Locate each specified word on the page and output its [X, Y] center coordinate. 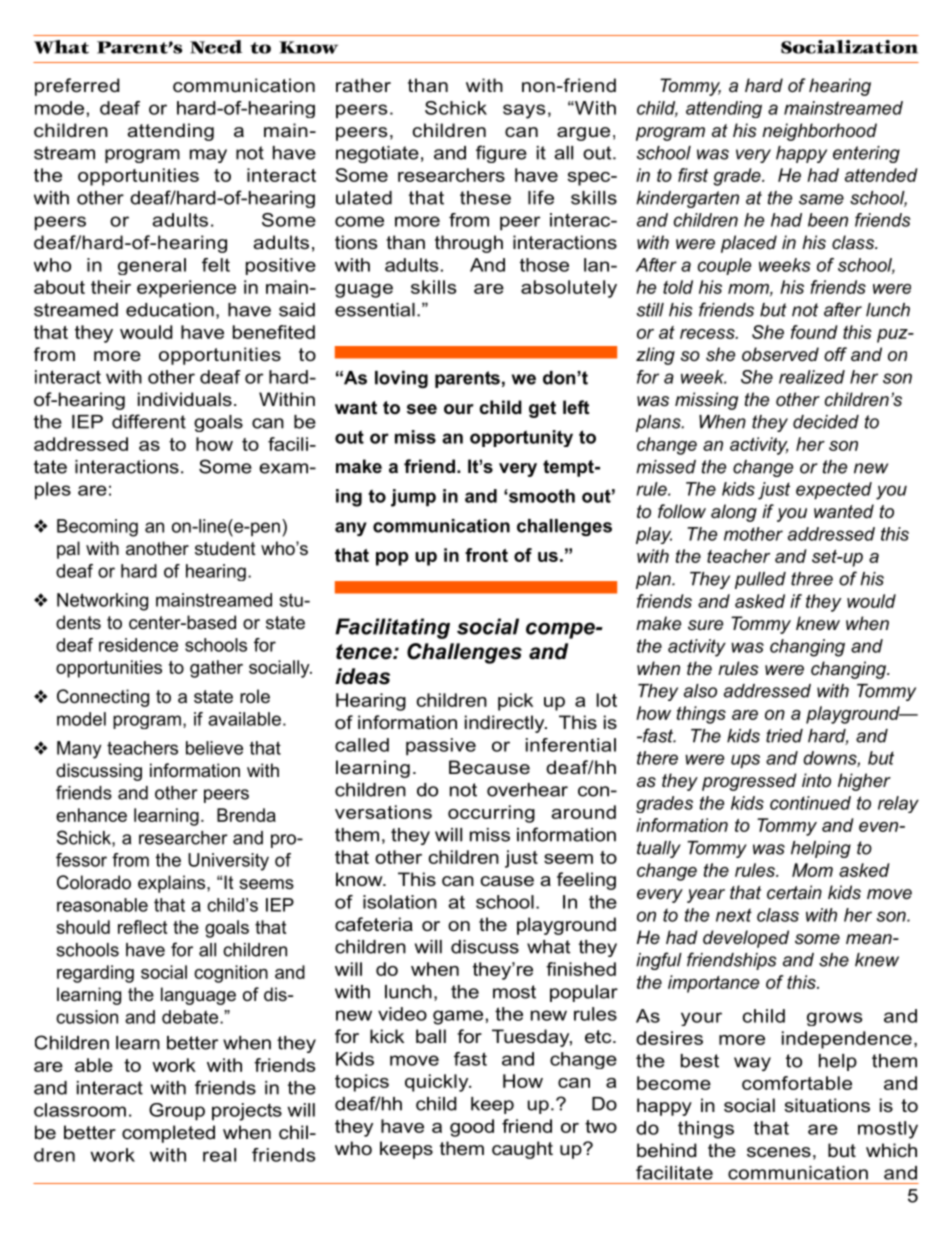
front [486, 555]
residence [138, 645]
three [812, 579]
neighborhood [819, 132]
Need [216, 47]
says [524, 111]
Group [177, 1112]
